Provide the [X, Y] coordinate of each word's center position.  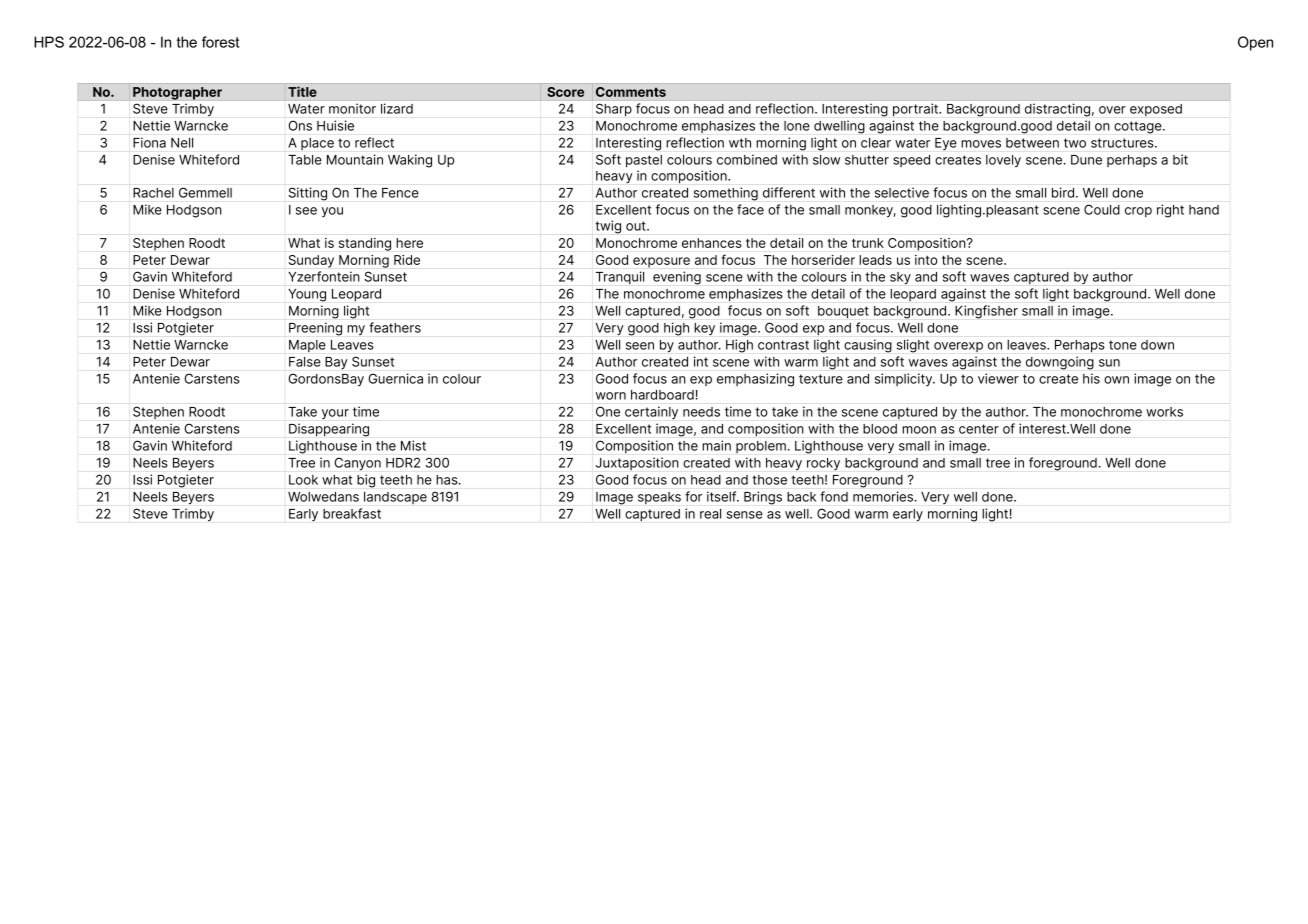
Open [1255, 43]
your [335, 414]
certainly [651, 412]
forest [220, 42]
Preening [315, 329]
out [637, 226]
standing [365, 244]
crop [1138, 212]
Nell [182, 143]
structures [1123, 143]
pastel [644, 161]
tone [1123, 345]
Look [303, 480]
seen [640, 346]
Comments [631, 92]
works [1164, 412]
